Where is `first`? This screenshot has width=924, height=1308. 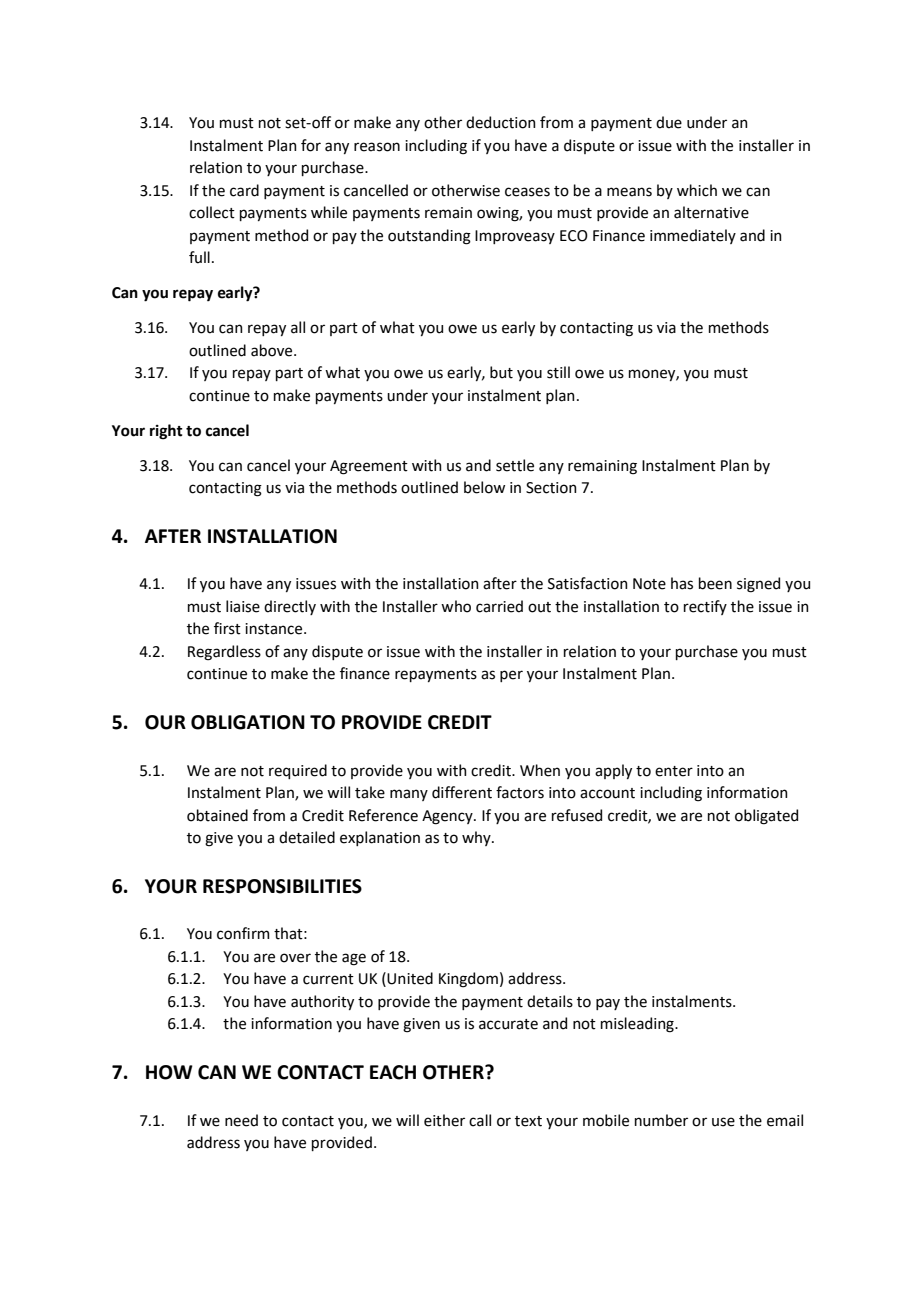
first is located at coordinates (227, 628).
